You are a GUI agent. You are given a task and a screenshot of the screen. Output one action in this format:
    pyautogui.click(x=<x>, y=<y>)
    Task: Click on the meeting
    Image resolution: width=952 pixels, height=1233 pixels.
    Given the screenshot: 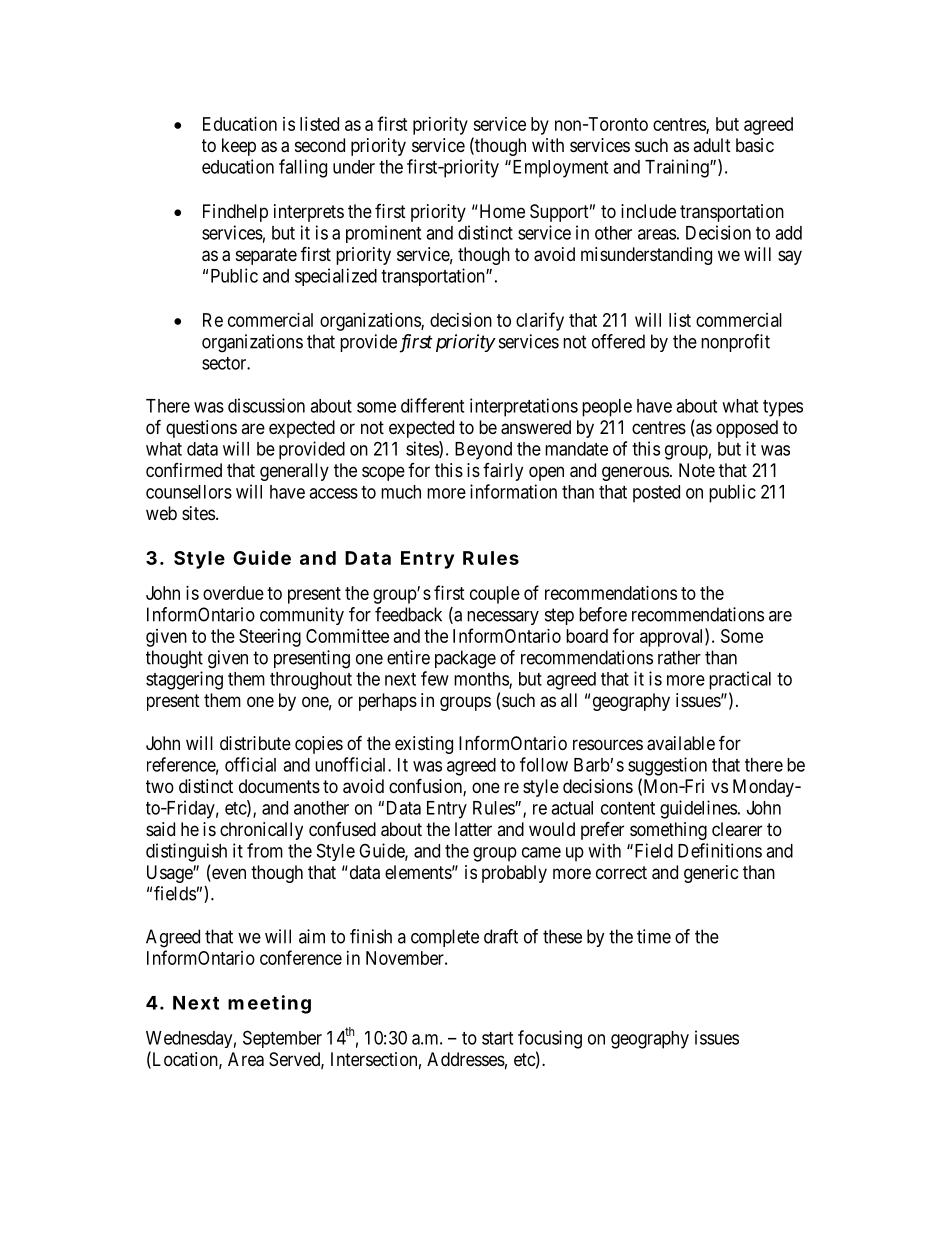 What is the action you would take?
    pyautogui.click(x=269, y=1004)
